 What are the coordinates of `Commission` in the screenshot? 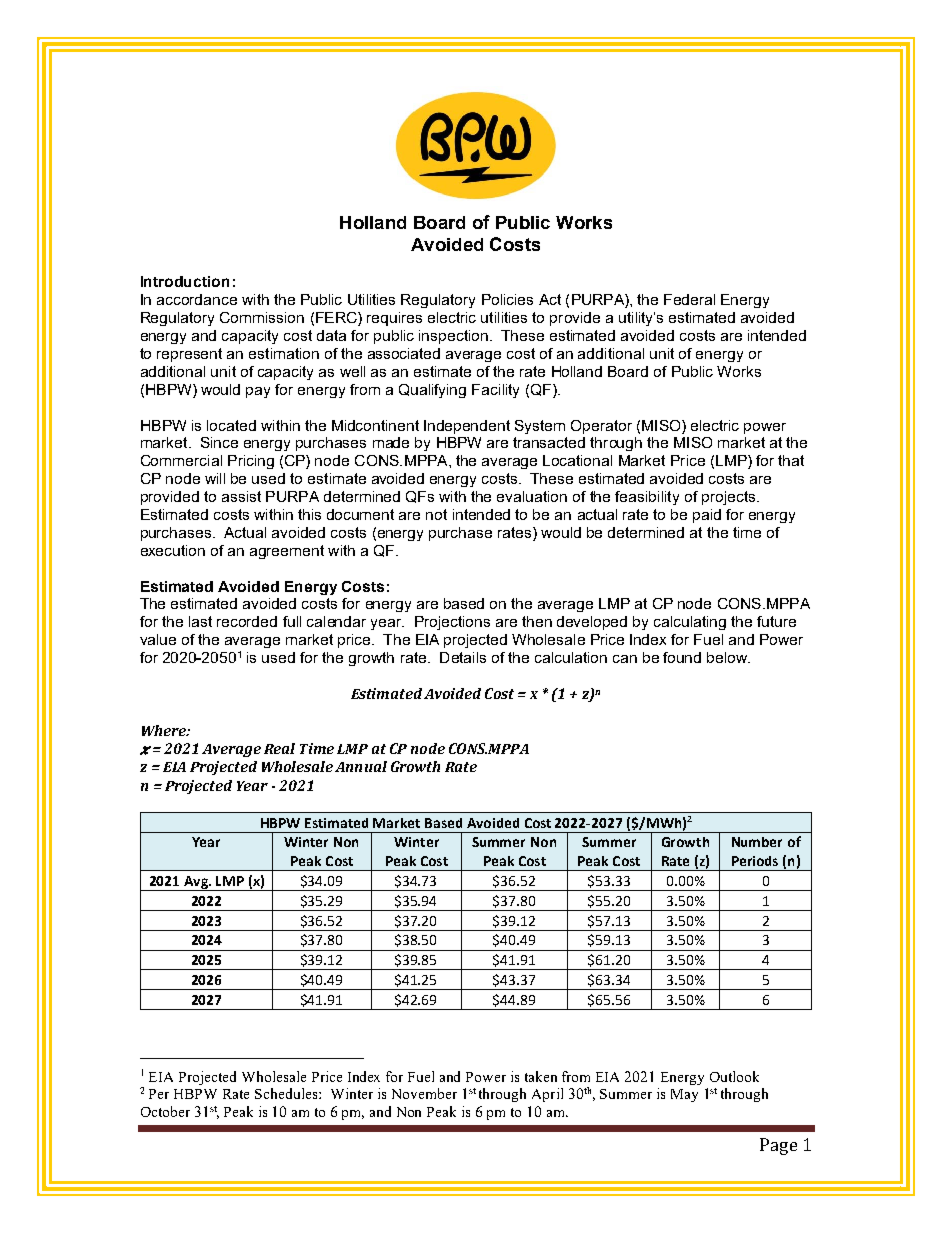 It's located at (262, 317).
